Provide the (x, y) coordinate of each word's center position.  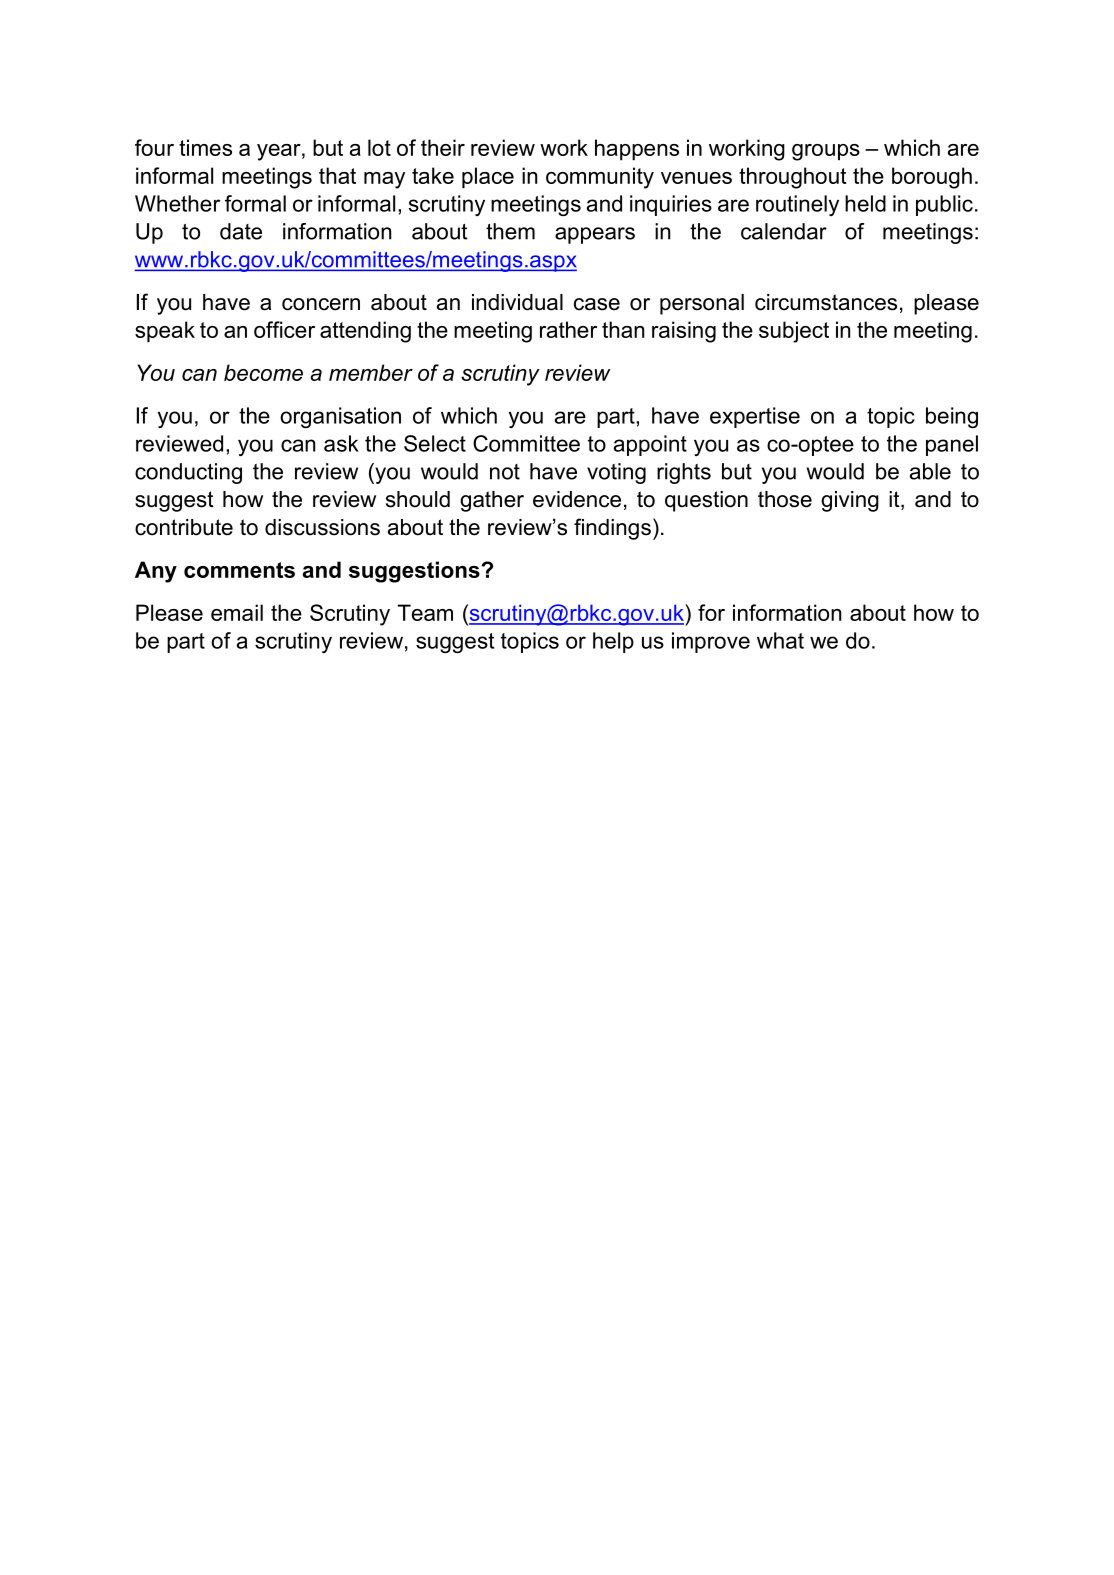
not (505, 472)
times (205, 147)
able (930, 471)
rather (568, 329)
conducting (188, 473)
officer (284, 329)
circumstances (826, 302)
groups (826, 152)
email (237, 612)
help (613, 642)
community (600, 178)
